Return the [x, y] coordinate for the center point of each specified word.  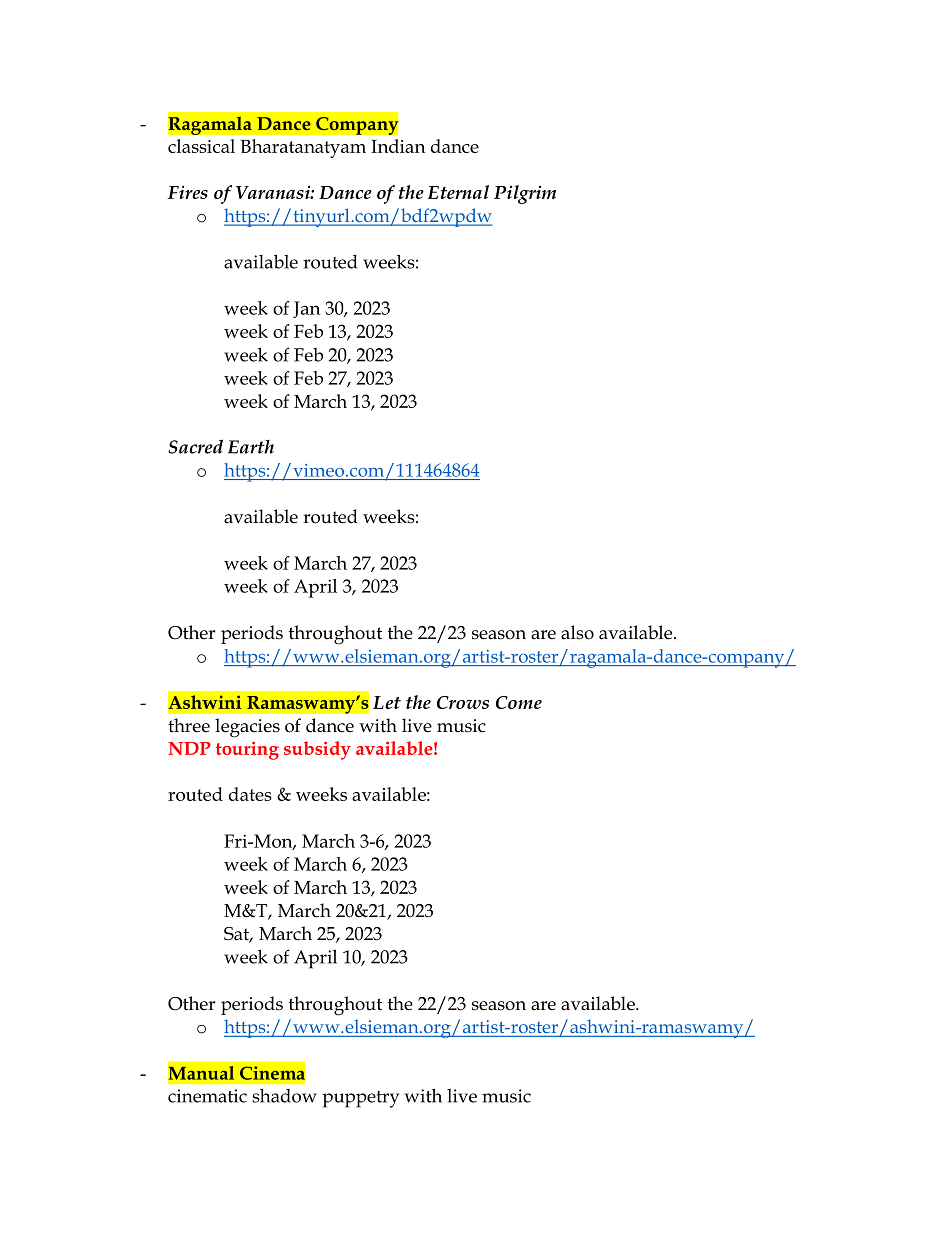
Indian [398, 146]
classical [201, 146]
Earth [251, 447]
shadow [284, 1096]
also [577, 632]
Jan [306, 309]
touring [247, 750]
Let [387, 702]
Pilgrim [525, 194]
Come [519, 702]
